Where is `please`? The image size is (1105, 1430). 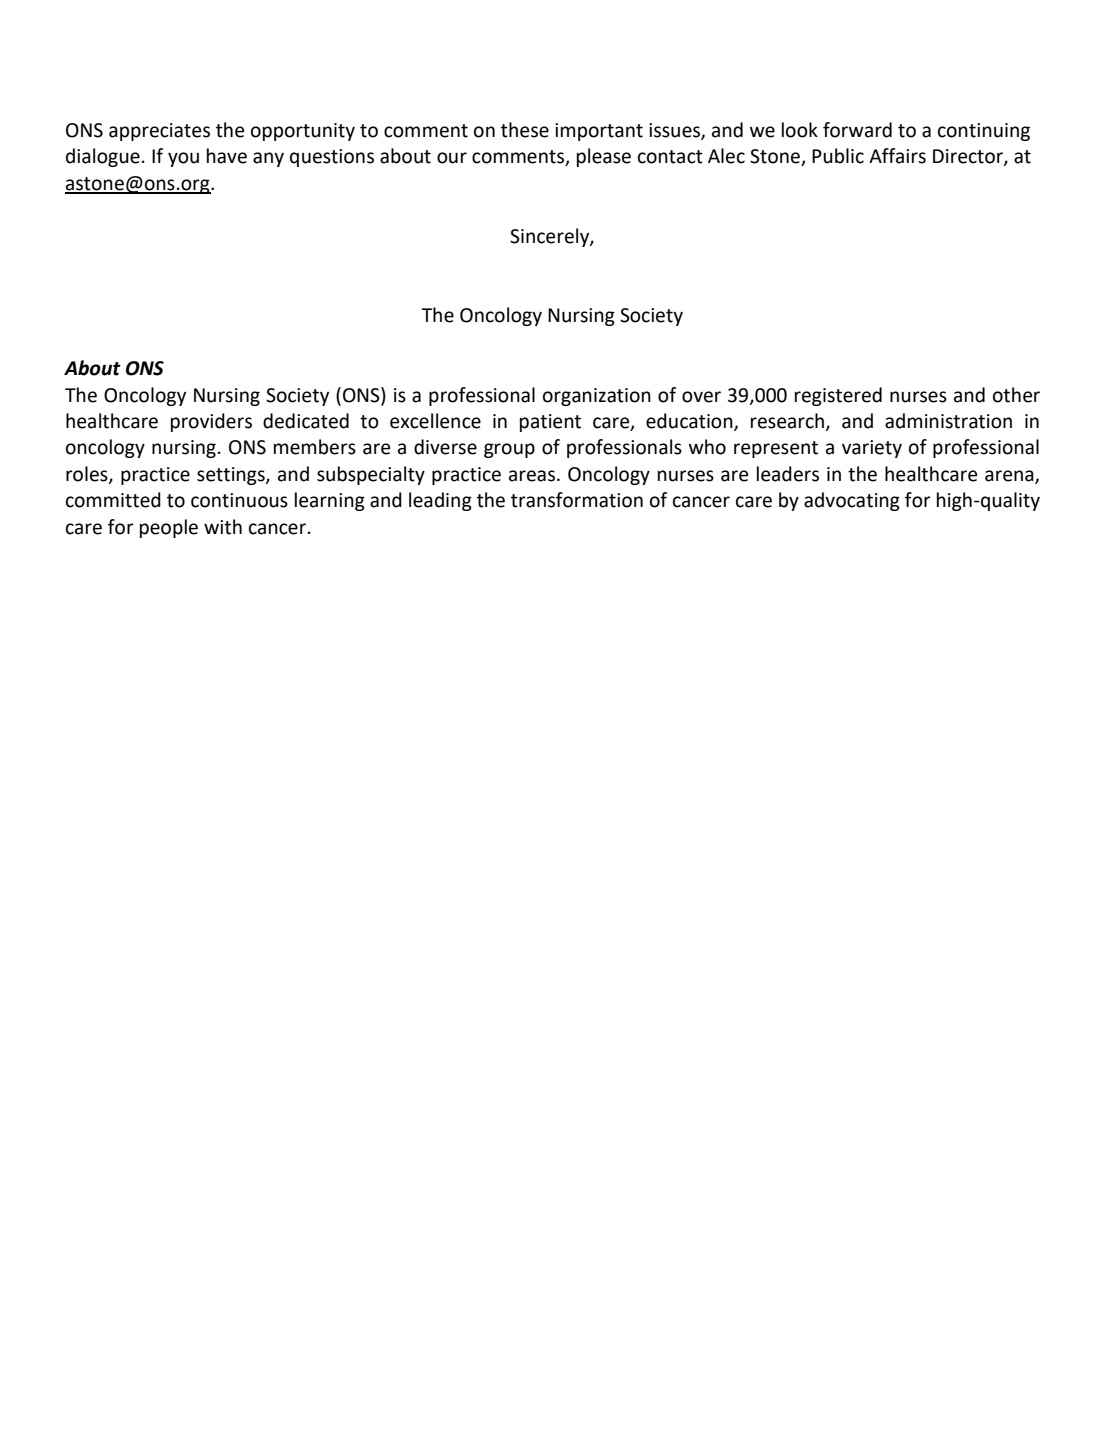
please is located at coordinates (604, 157).
